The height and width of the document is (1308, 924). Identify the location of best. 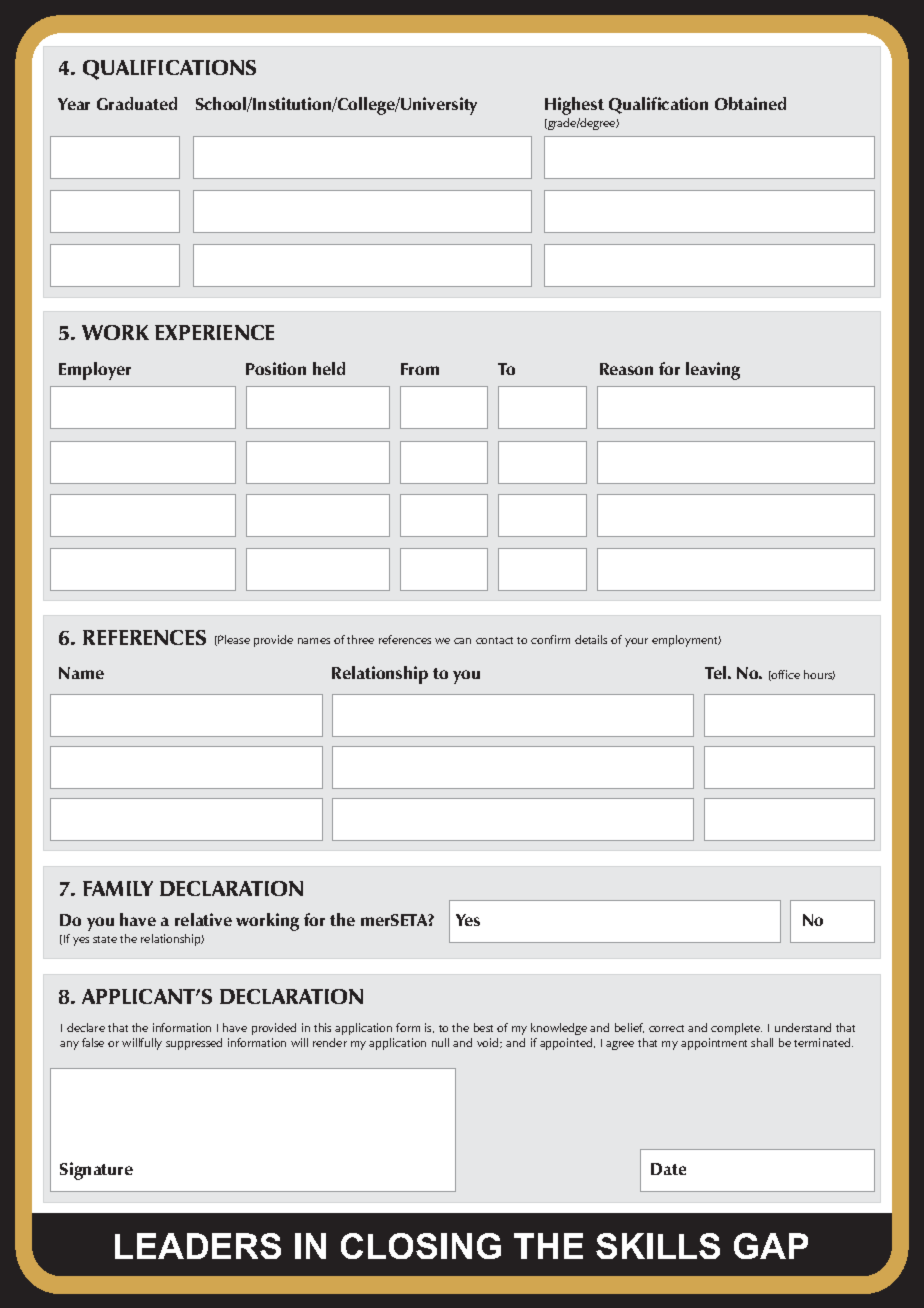
(483, 1027).
